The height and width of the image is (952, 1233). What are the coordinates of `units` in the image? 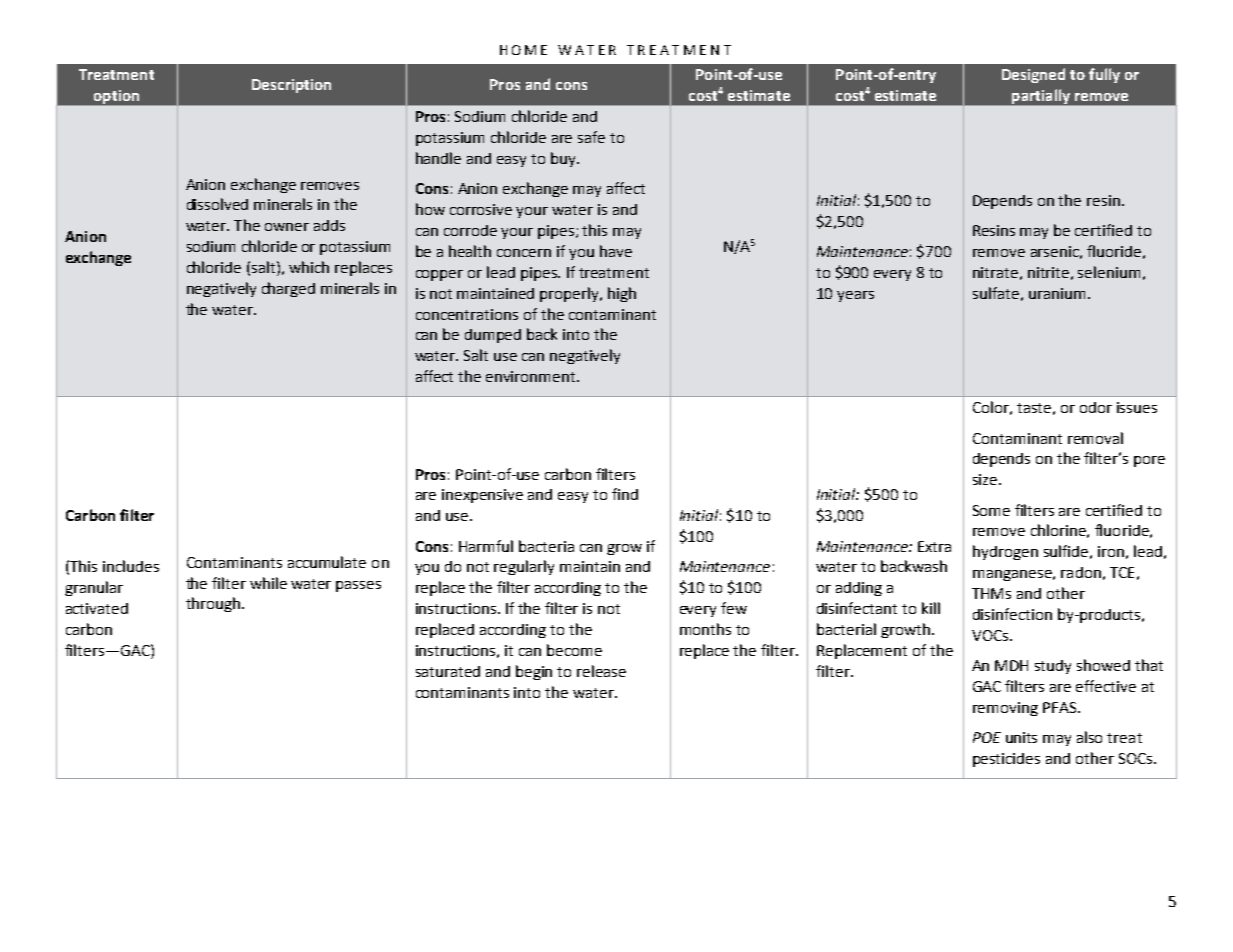 It's located at (1021, 737).
